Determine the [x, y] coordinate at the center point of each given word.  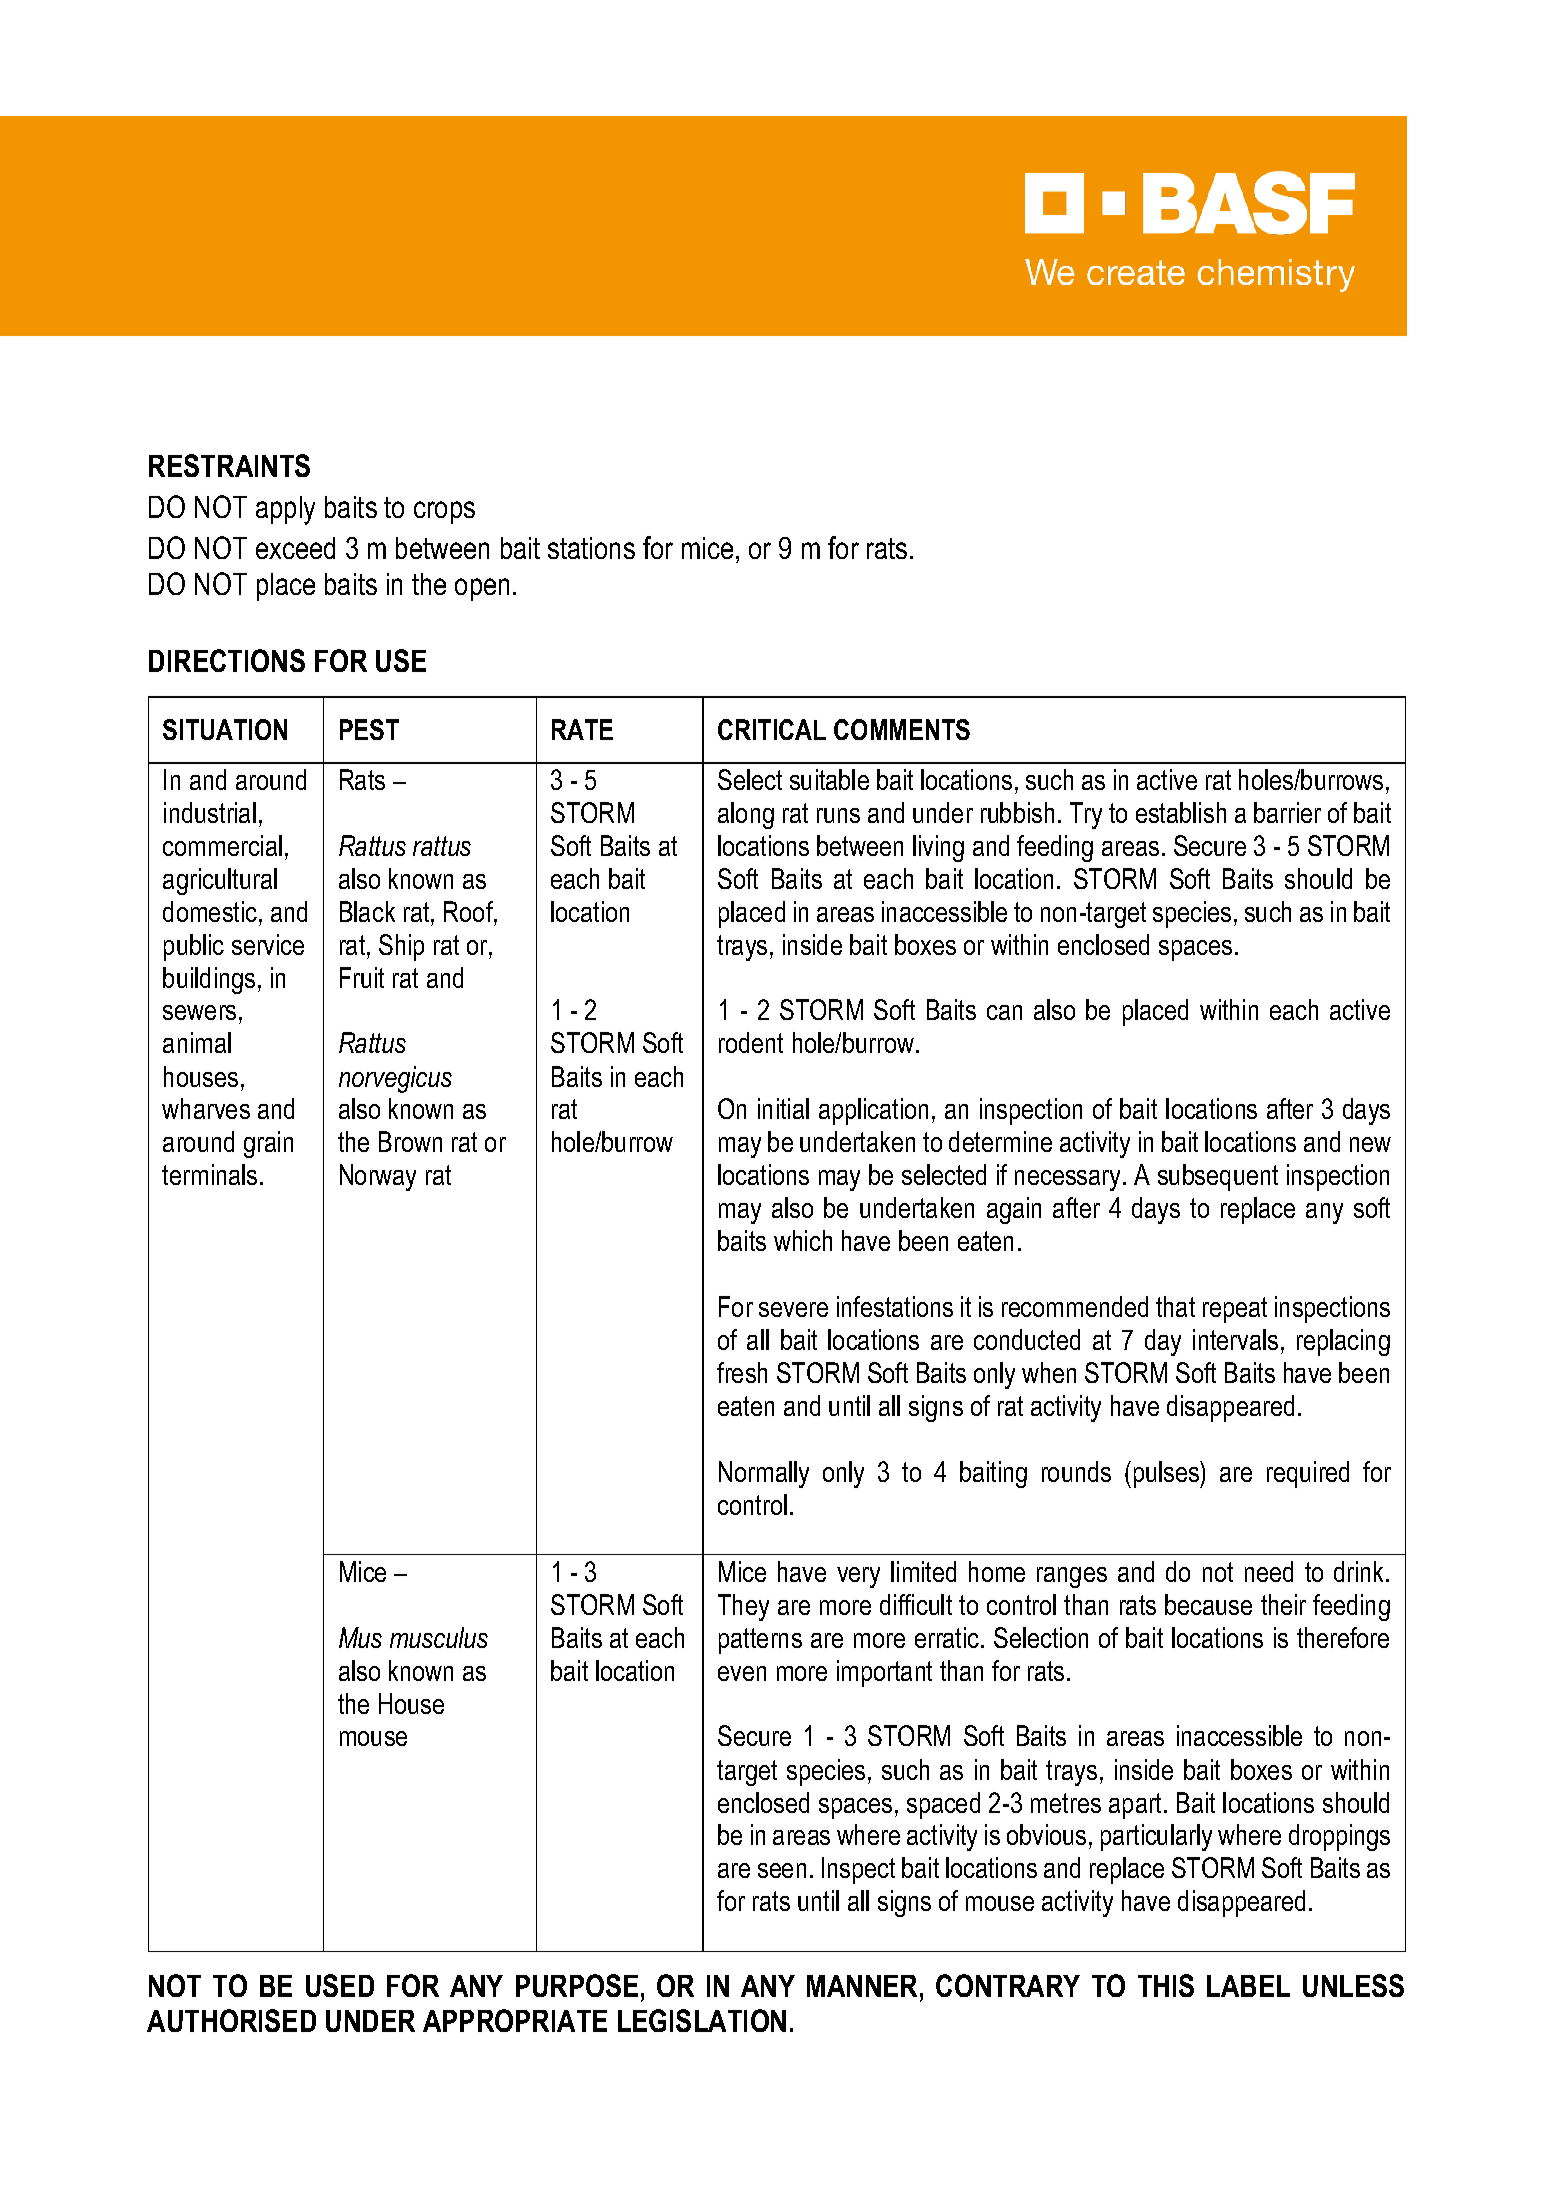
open [482, 589]
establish [1181, 812]
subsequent [1218, 1177]
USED [340, 1985]
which [803, 1240]
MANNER [864, 1986]
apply [285, 510]
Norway [378, 1177]
